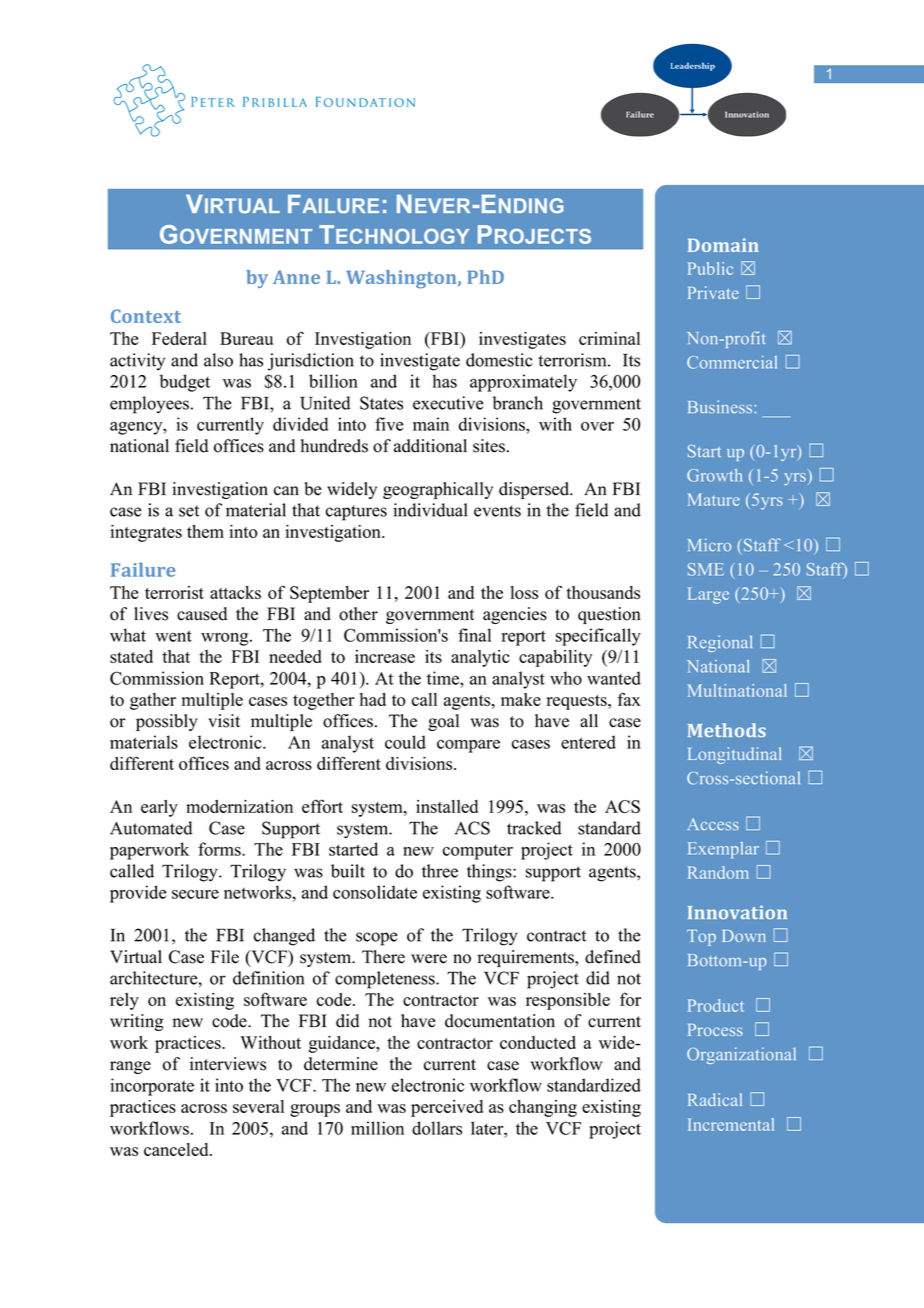 The width and height of the screenshot is (924, 1308). What do you see at coordinates (177, 1149) in the screenshot?
I see `canceled` at bounding box center [177, 1149].
